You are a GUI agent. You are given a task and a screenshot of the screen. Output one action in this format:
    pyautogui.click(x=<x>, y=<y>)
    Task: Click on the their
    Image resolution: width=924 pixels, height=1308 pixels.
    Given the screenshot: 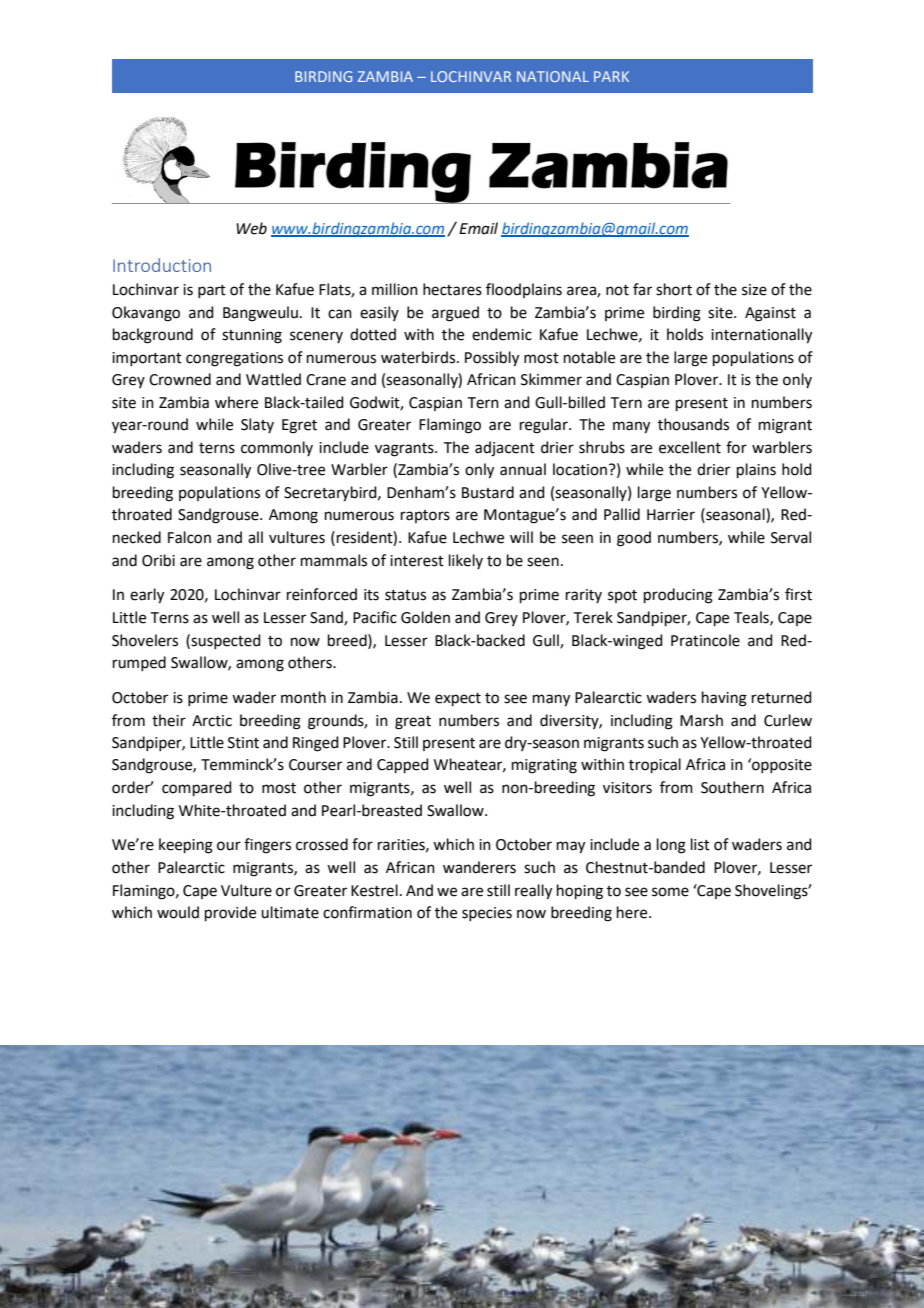 What is the action you would take?
    pyautogui.click(x=169, y=720)
